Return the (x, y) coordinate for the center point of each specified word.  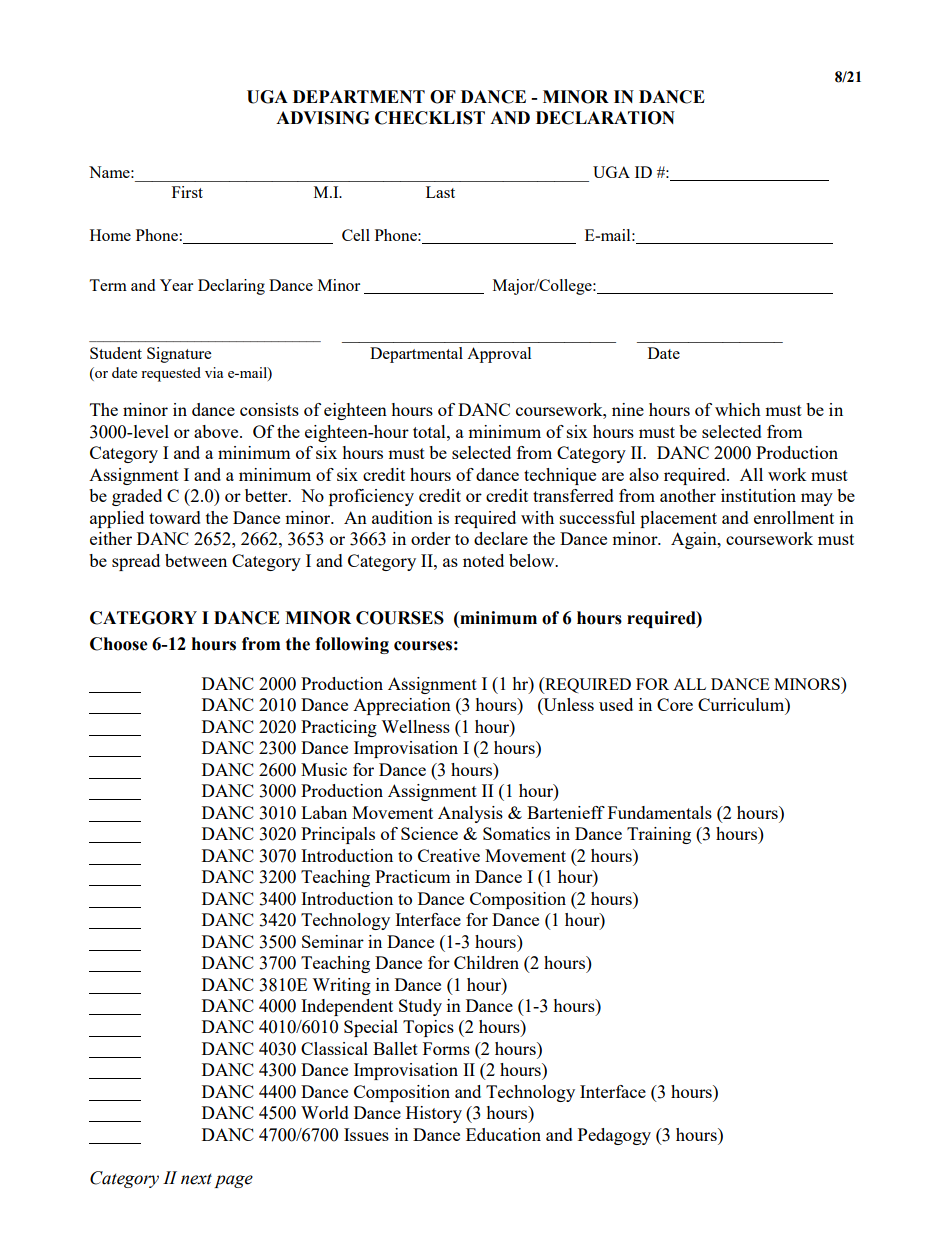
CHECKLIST (430, 118)
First (187, 192)
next (196, 1179)
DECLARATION (605, 118)
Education (503, 1134)
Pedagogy (614, 1136)
